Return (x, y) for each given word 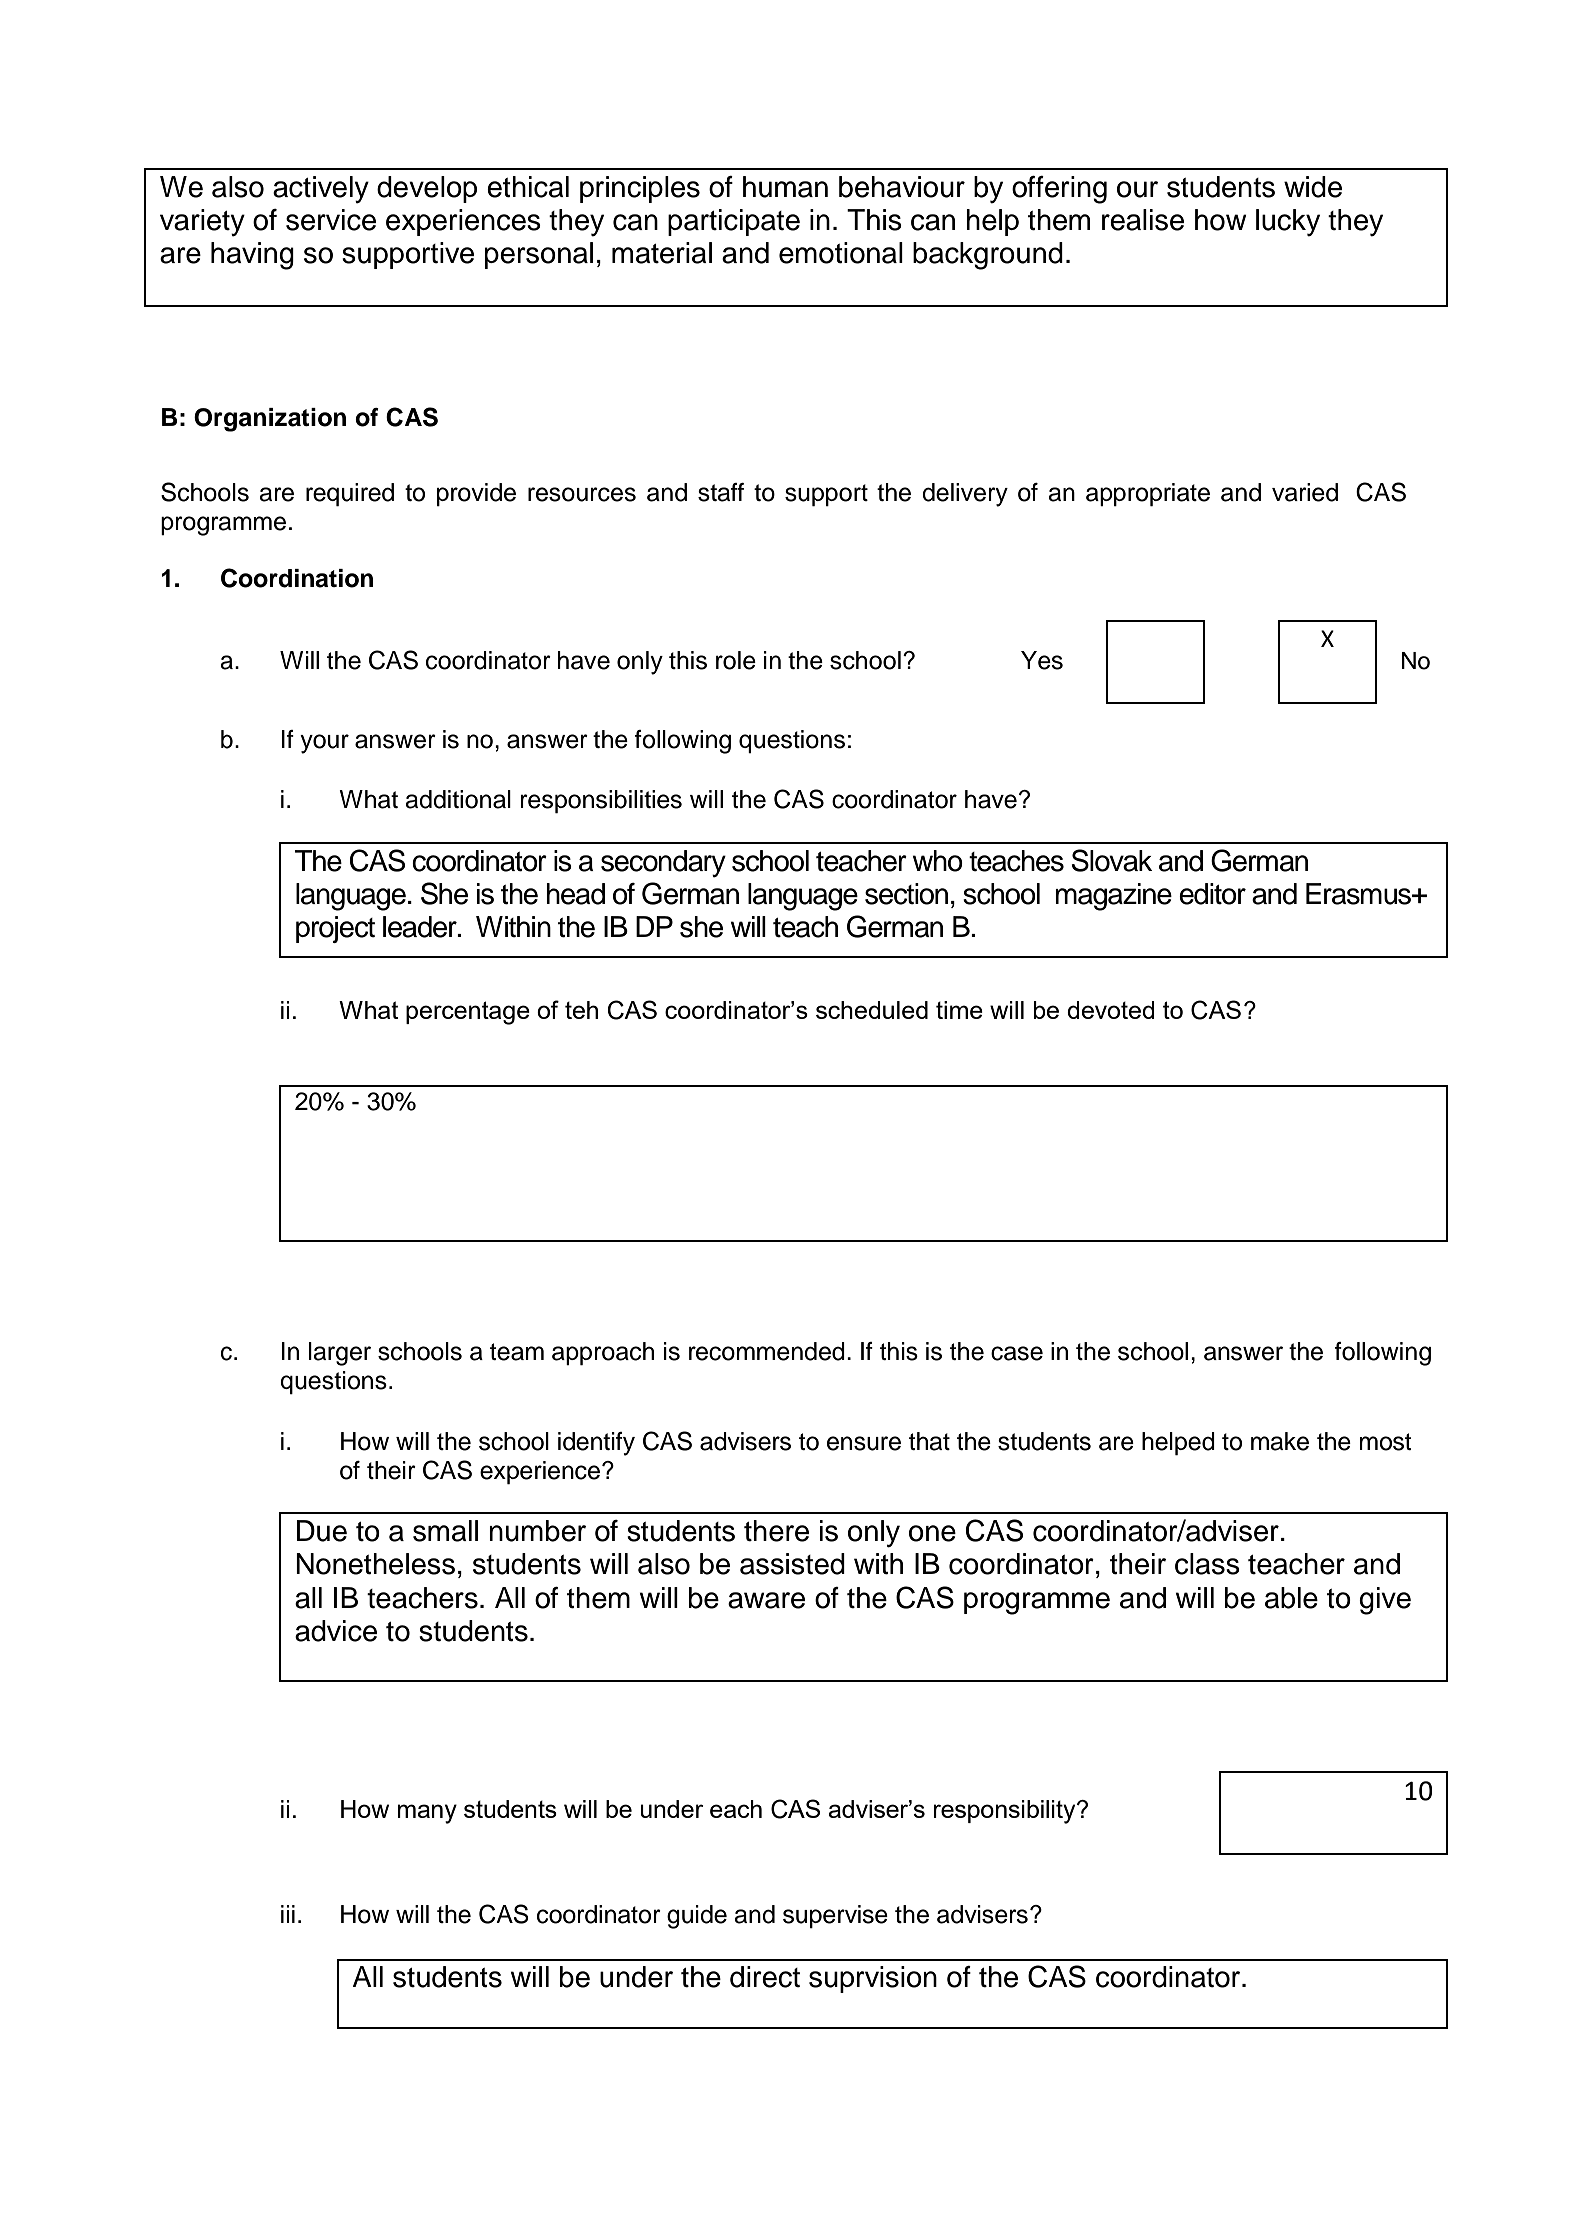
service (331, 220)
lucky (1288, 223)
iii (288, 1914)
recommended (767, 1351)
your (324, 744)
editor (1212, 894)
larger (340, 1354)
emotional (841, 253)
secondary (663, 864)
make (1280, 1441)
